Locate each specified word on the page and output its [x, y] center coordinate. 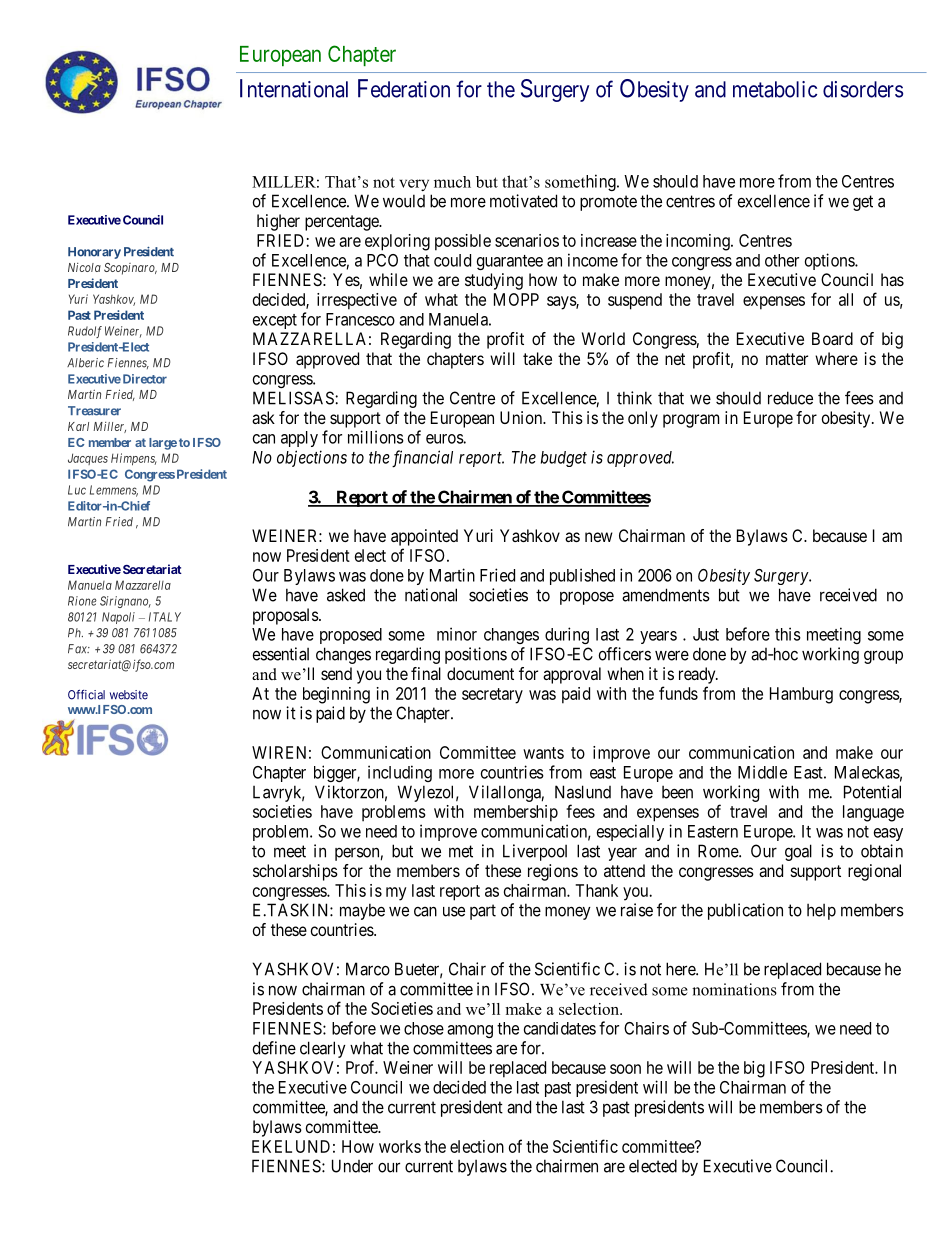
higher [278, 222]
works [400, 1146]
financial [422, 459]
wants [543, 753]
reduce [790, 398]
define [274, 1048]
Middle [762, 772]
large [163, 444]
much [452, 182]
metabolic [775, 89]
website [129, 695]
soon [625, 1069]
